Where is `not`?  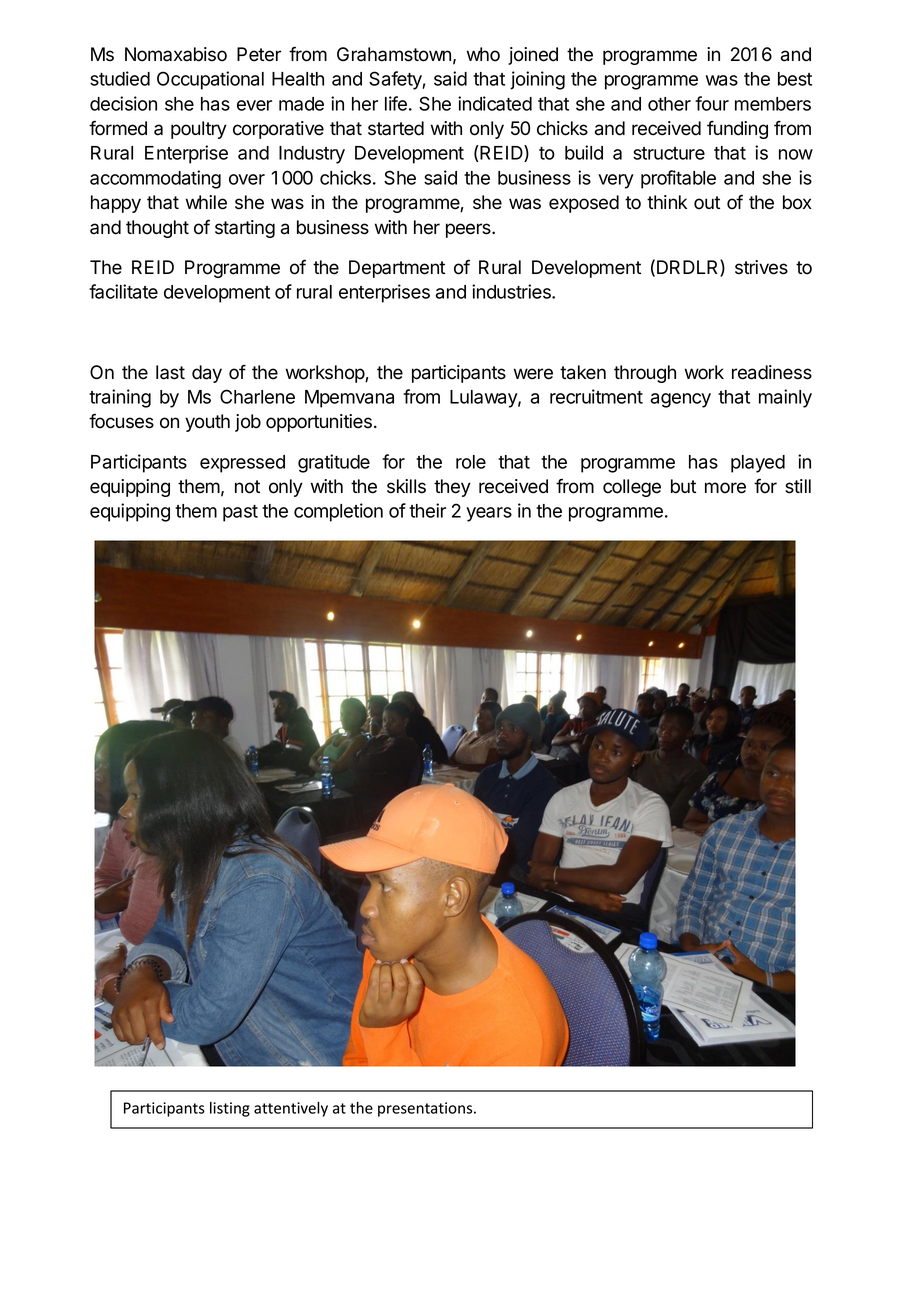
not is located at coordinates (247, 487).
